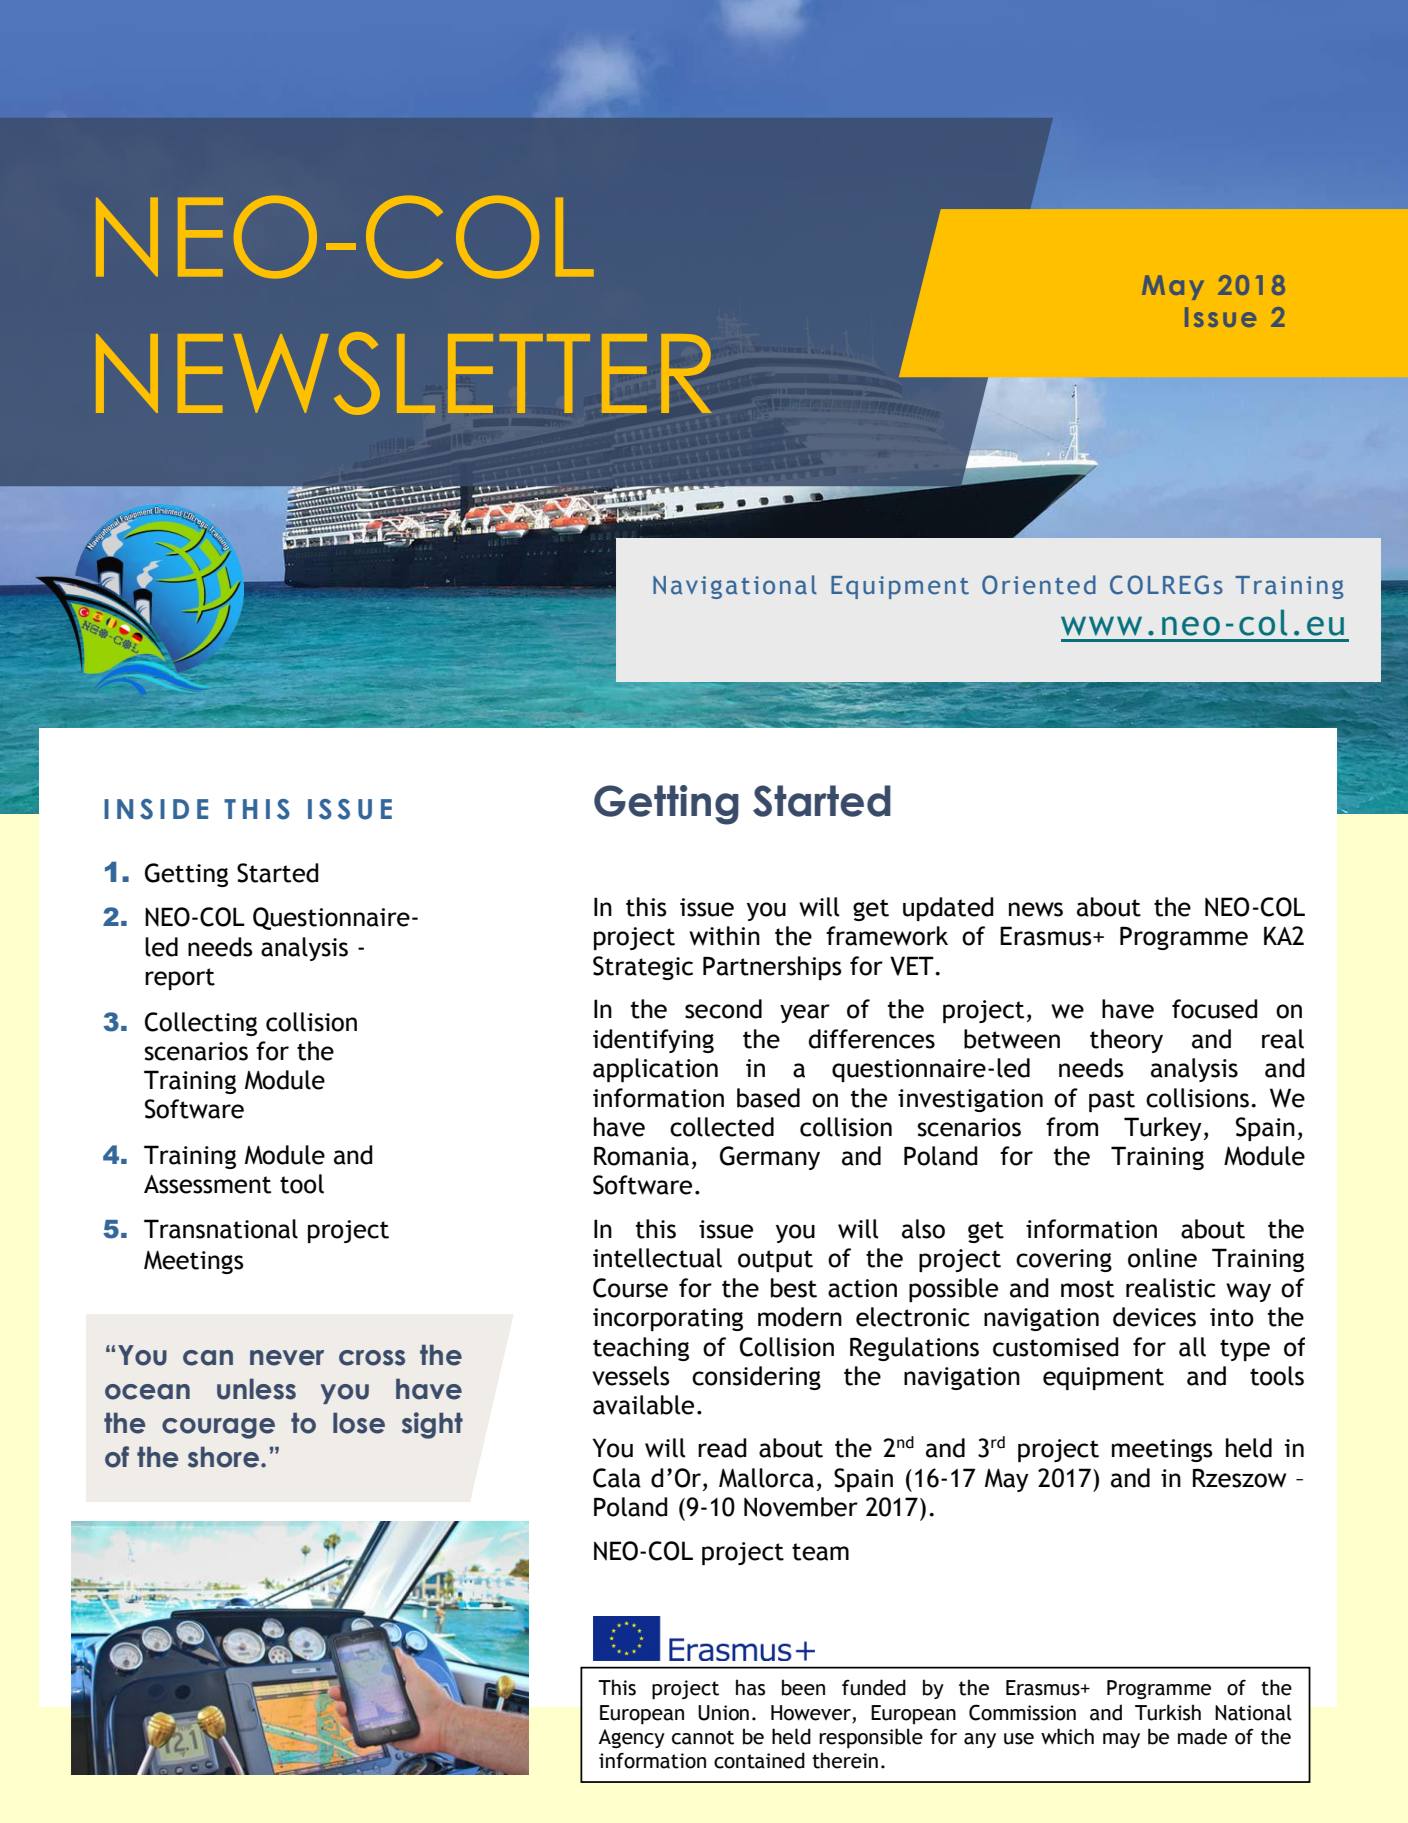  What do you see at coordinates (1056, 1347) in the document?
I see `customised` at bounding box center [1056, 1347].
